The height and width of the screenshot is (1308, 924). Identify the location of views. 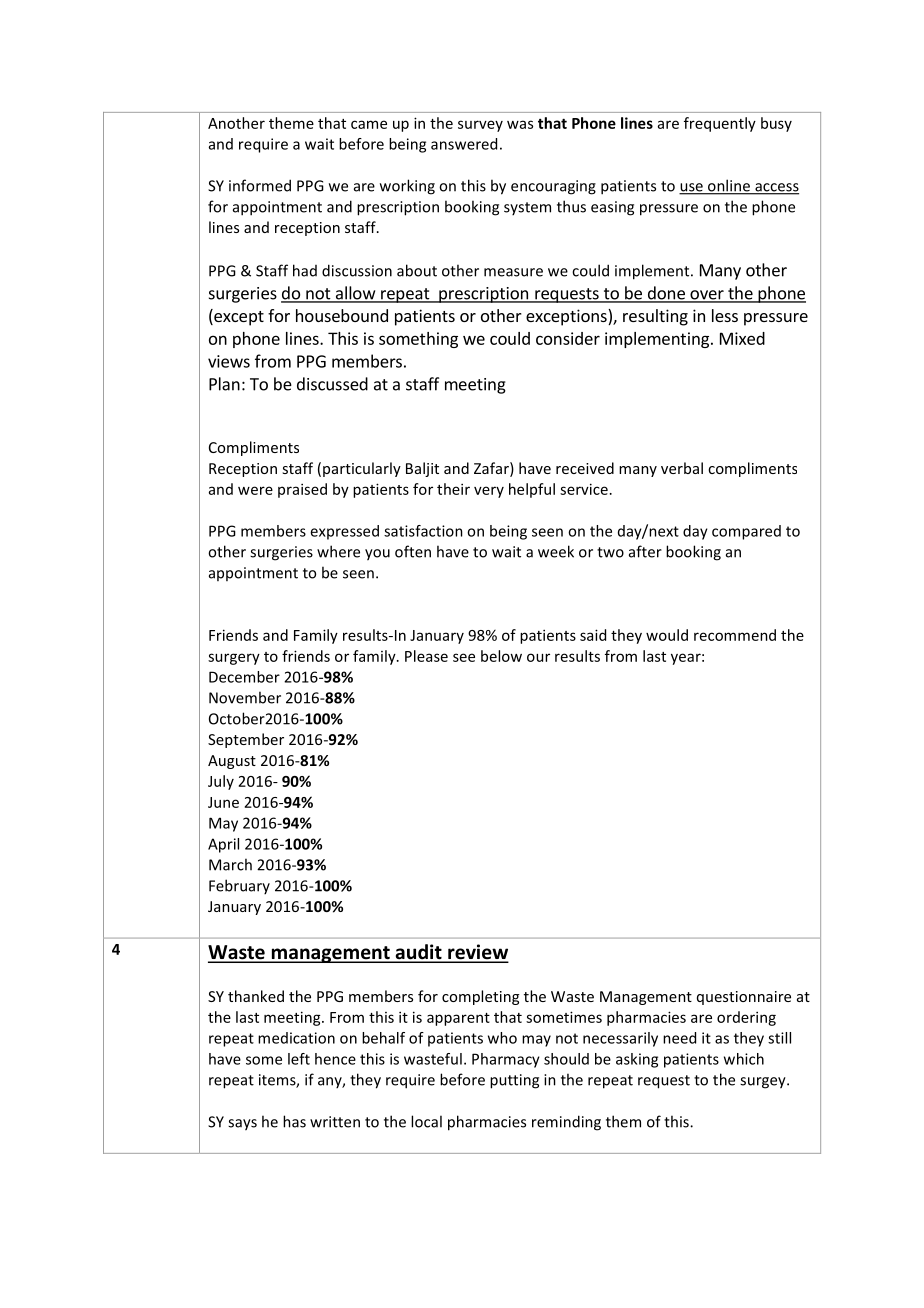
(229, 361).
